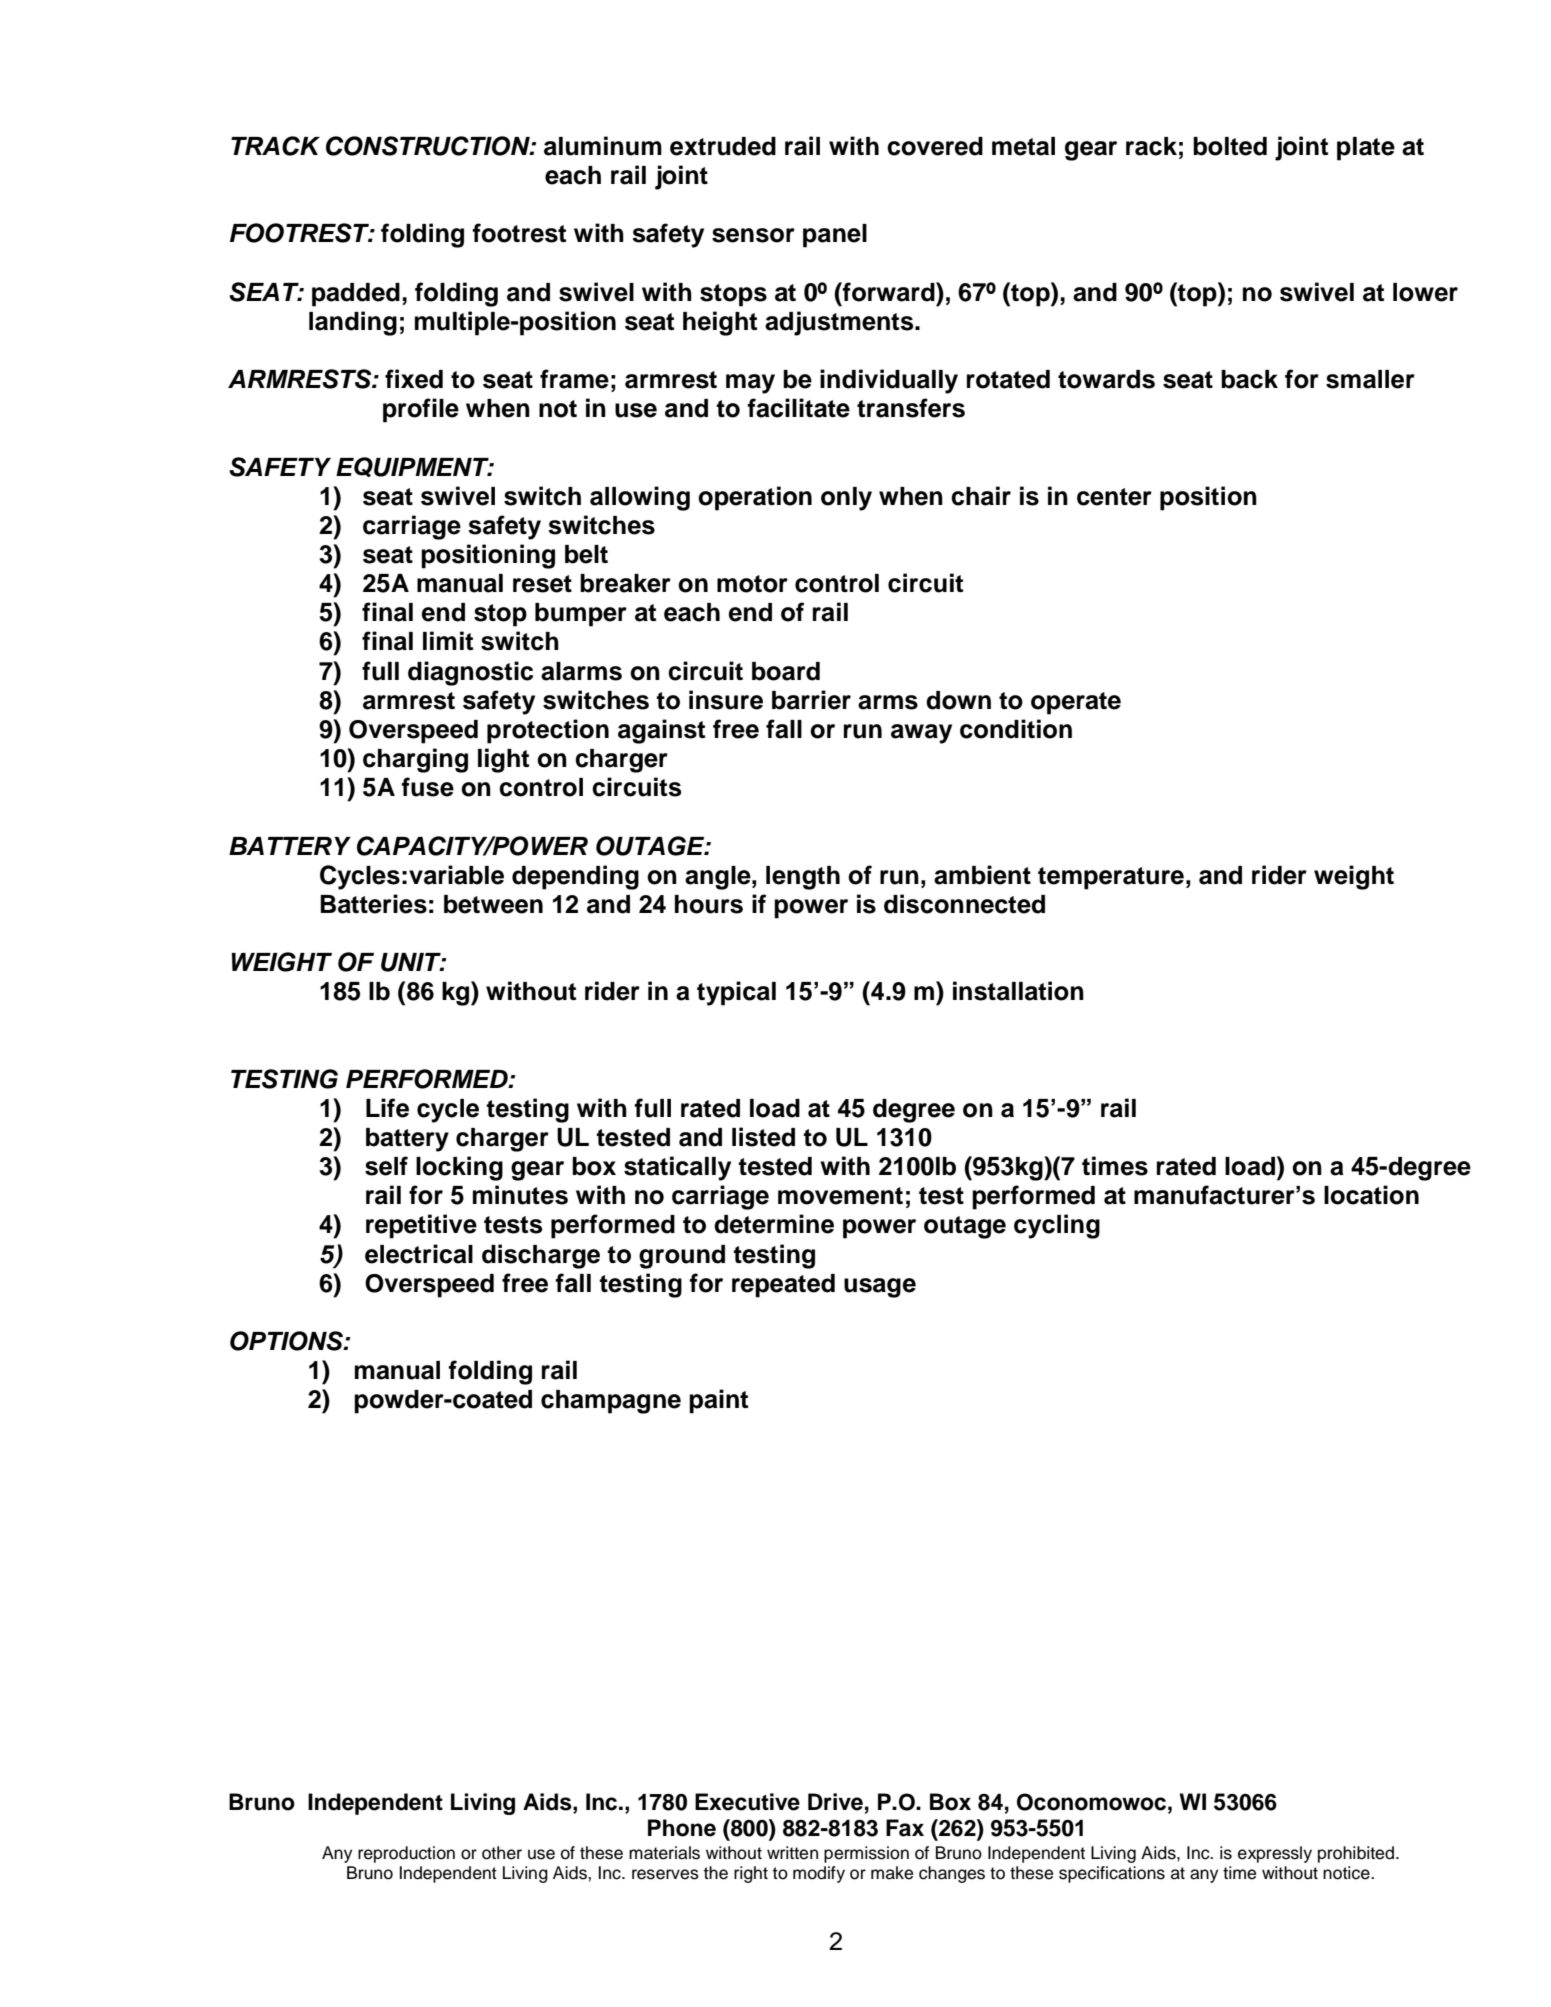 The image size is (1551, 2007). What do you see at coordinates (1114, 497) in the screenshot?
I see `center` at bounding box center [1114, 497].
